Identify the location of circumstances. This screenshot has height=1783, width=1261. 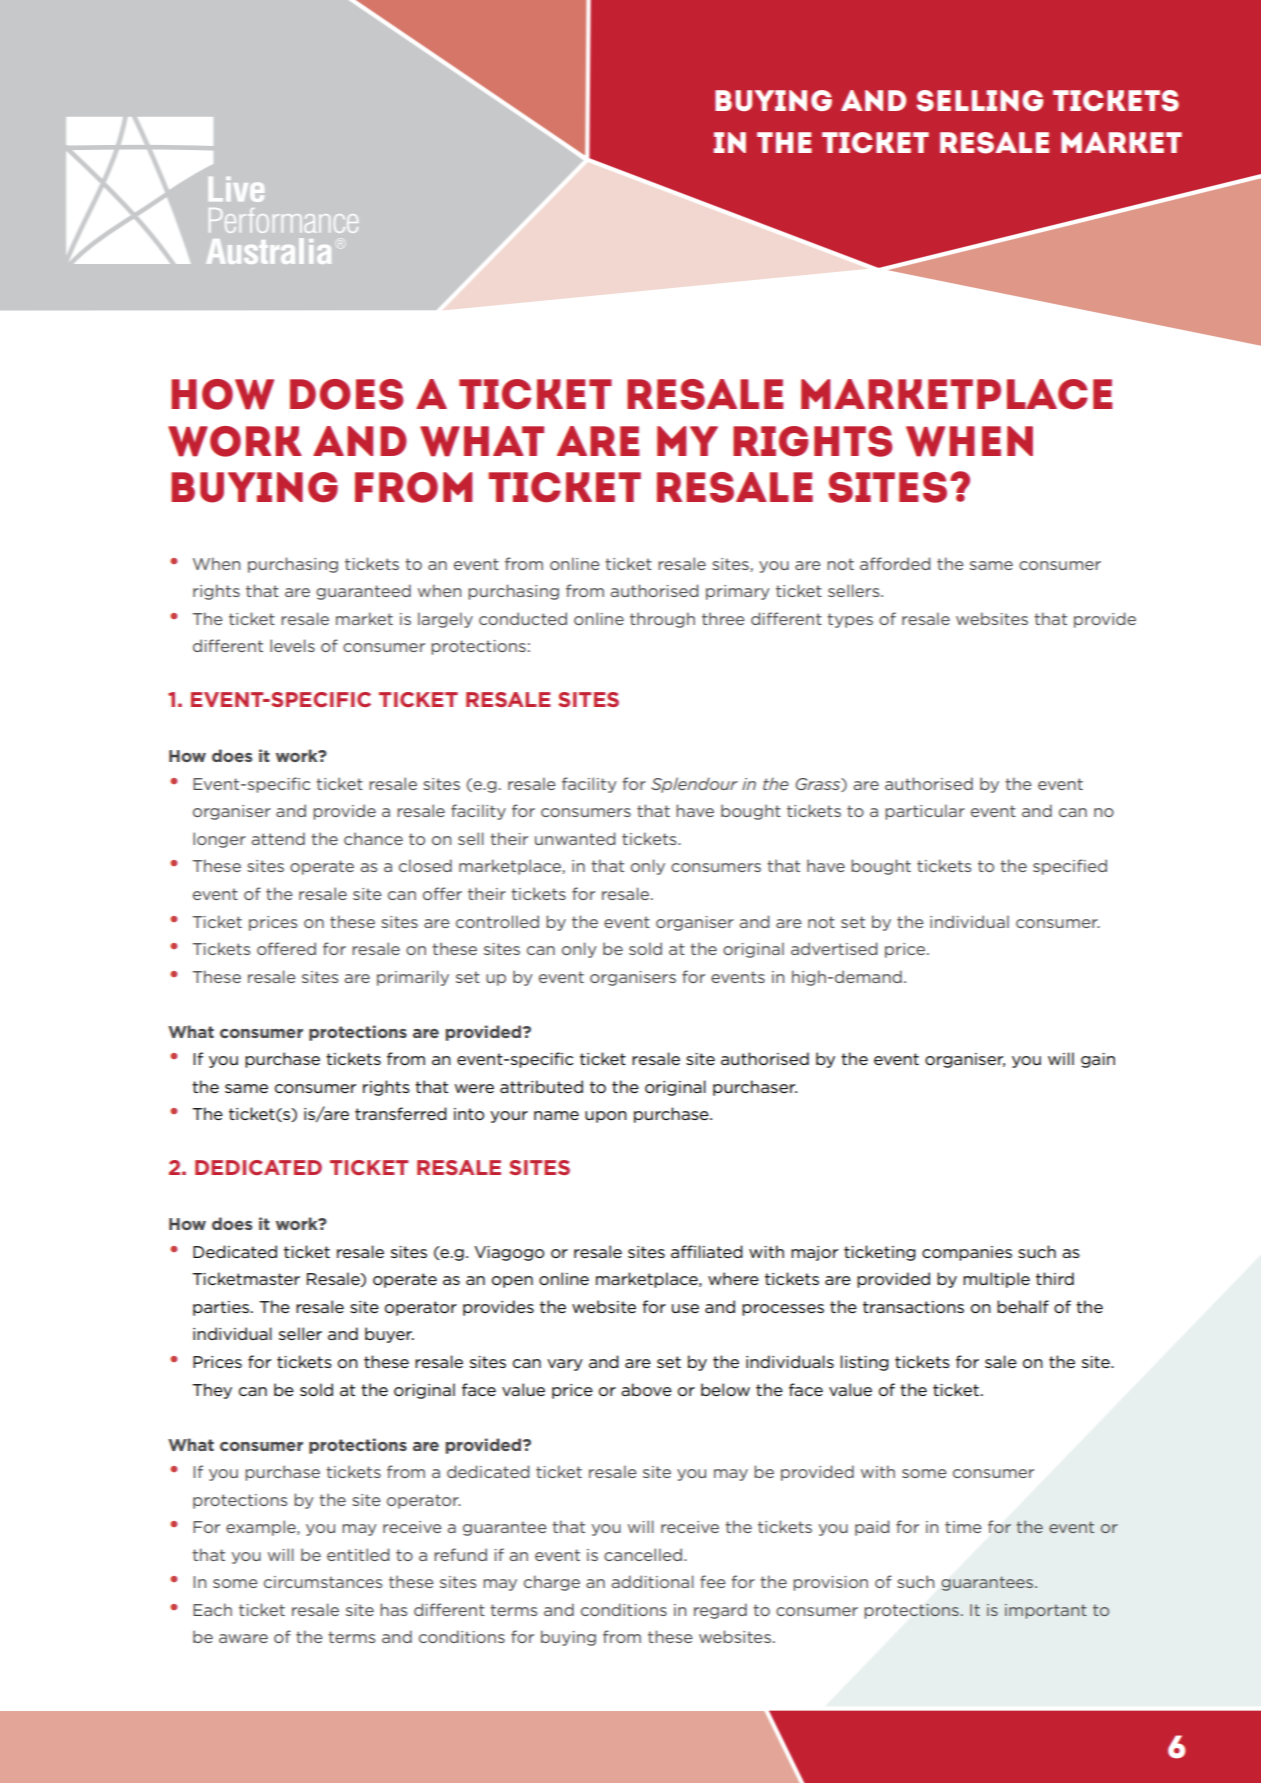
(323, 1582).
